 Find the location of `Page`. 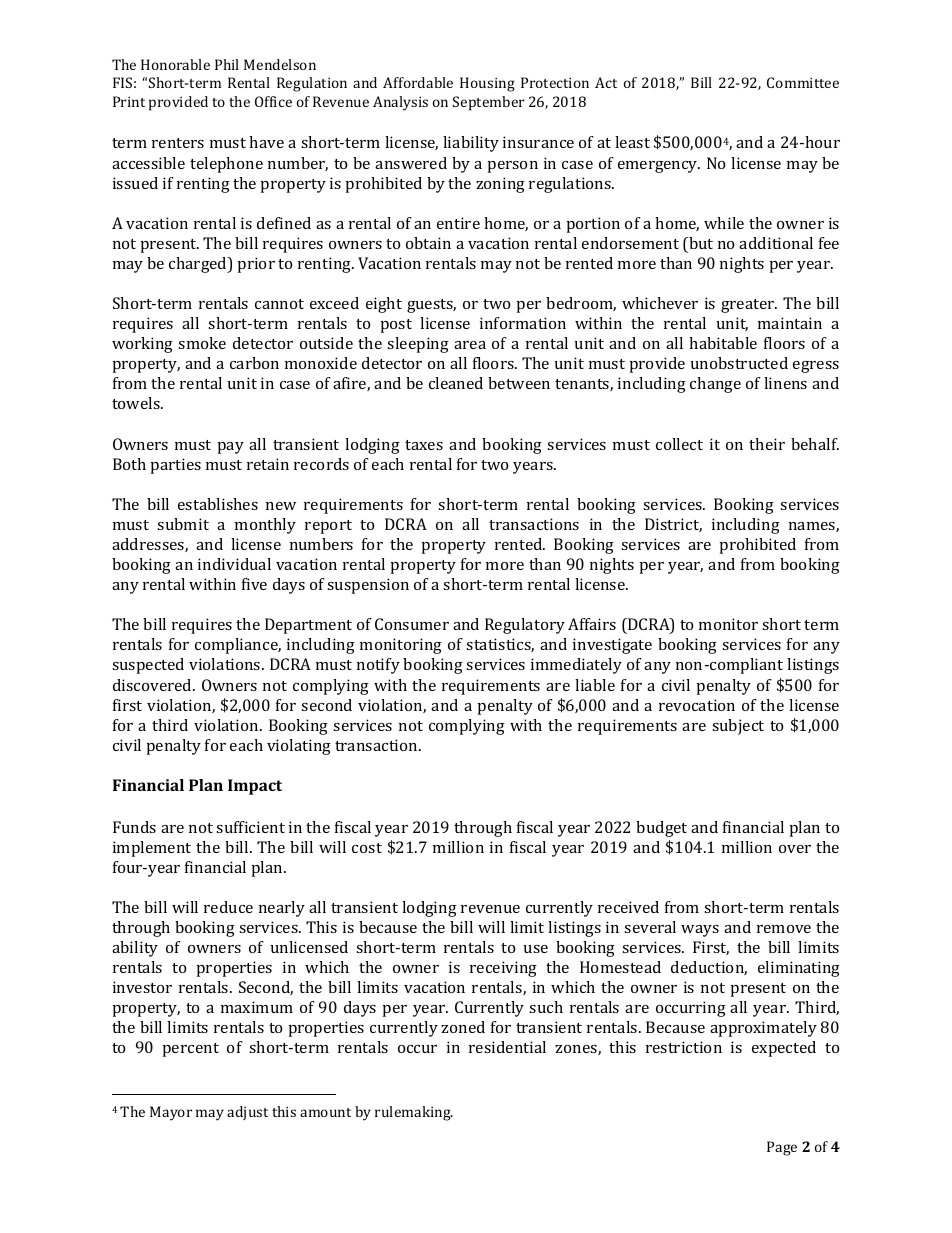

Page is located at coordinates (782, 1148).
